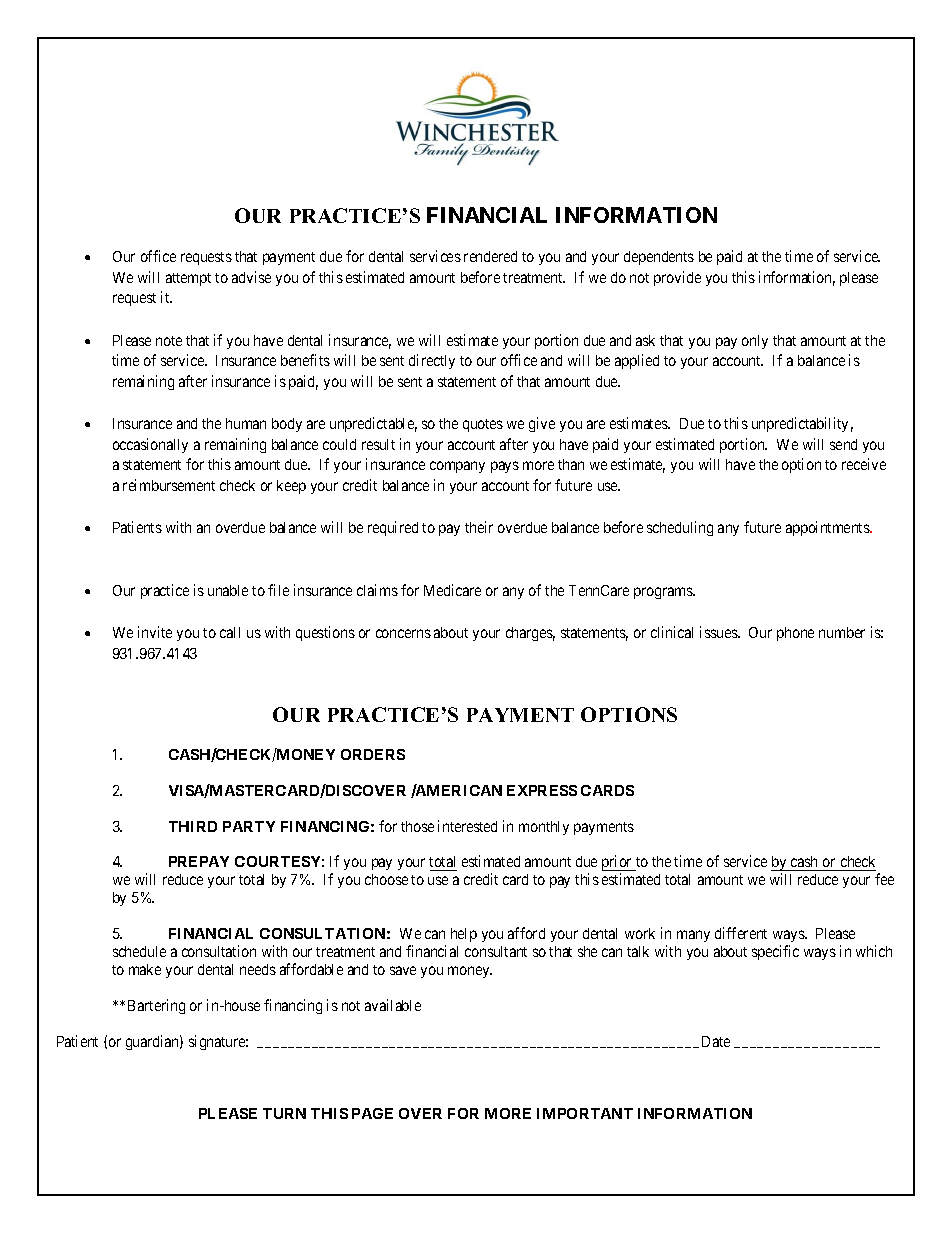  What do you see at coordinates (884, 879) in the screenshot?
I see `fee` at bounding box center [884, 879].
